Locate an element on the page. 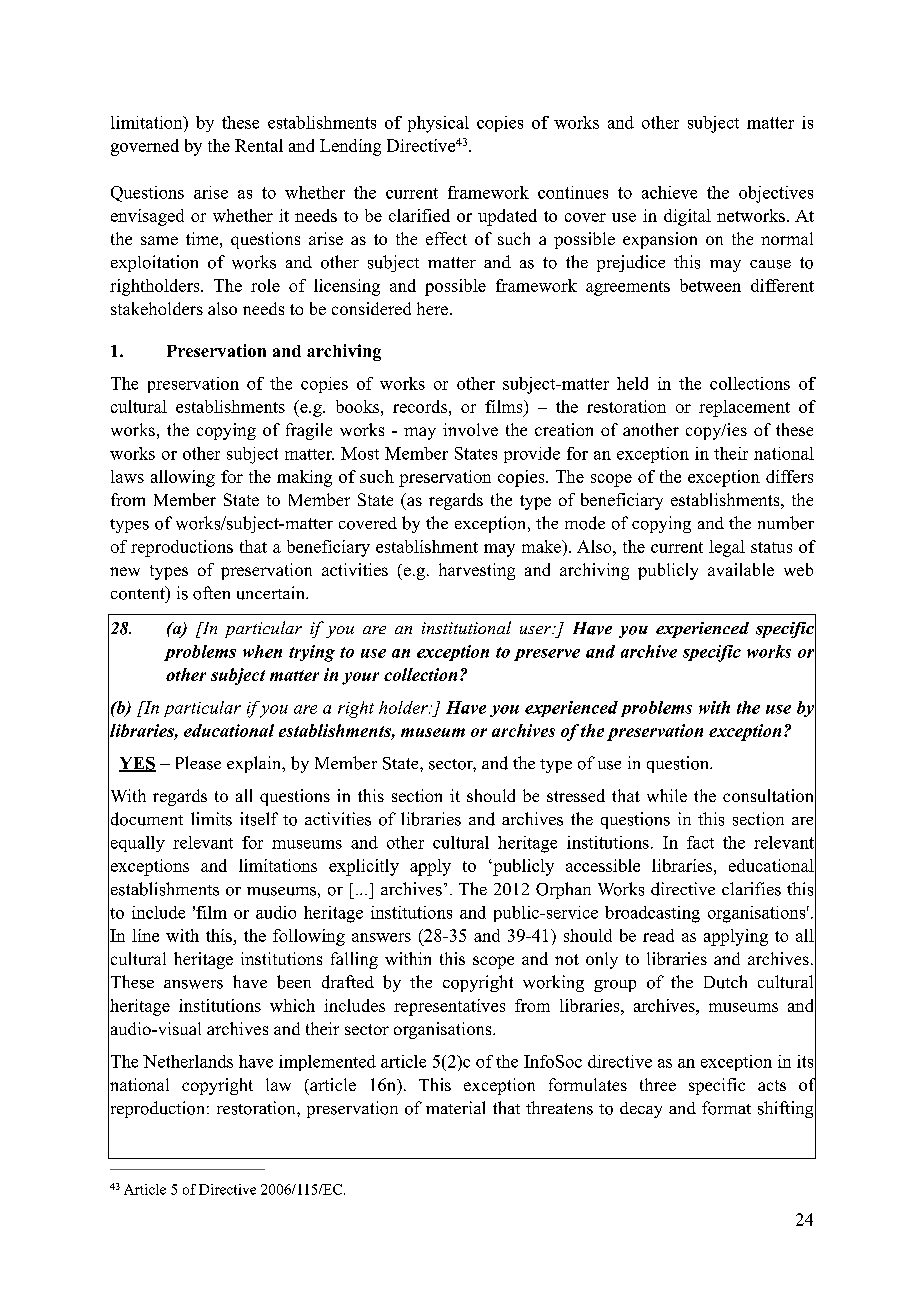 This image has width=924, height=1308. material is located at coordinates (455, 1107).
